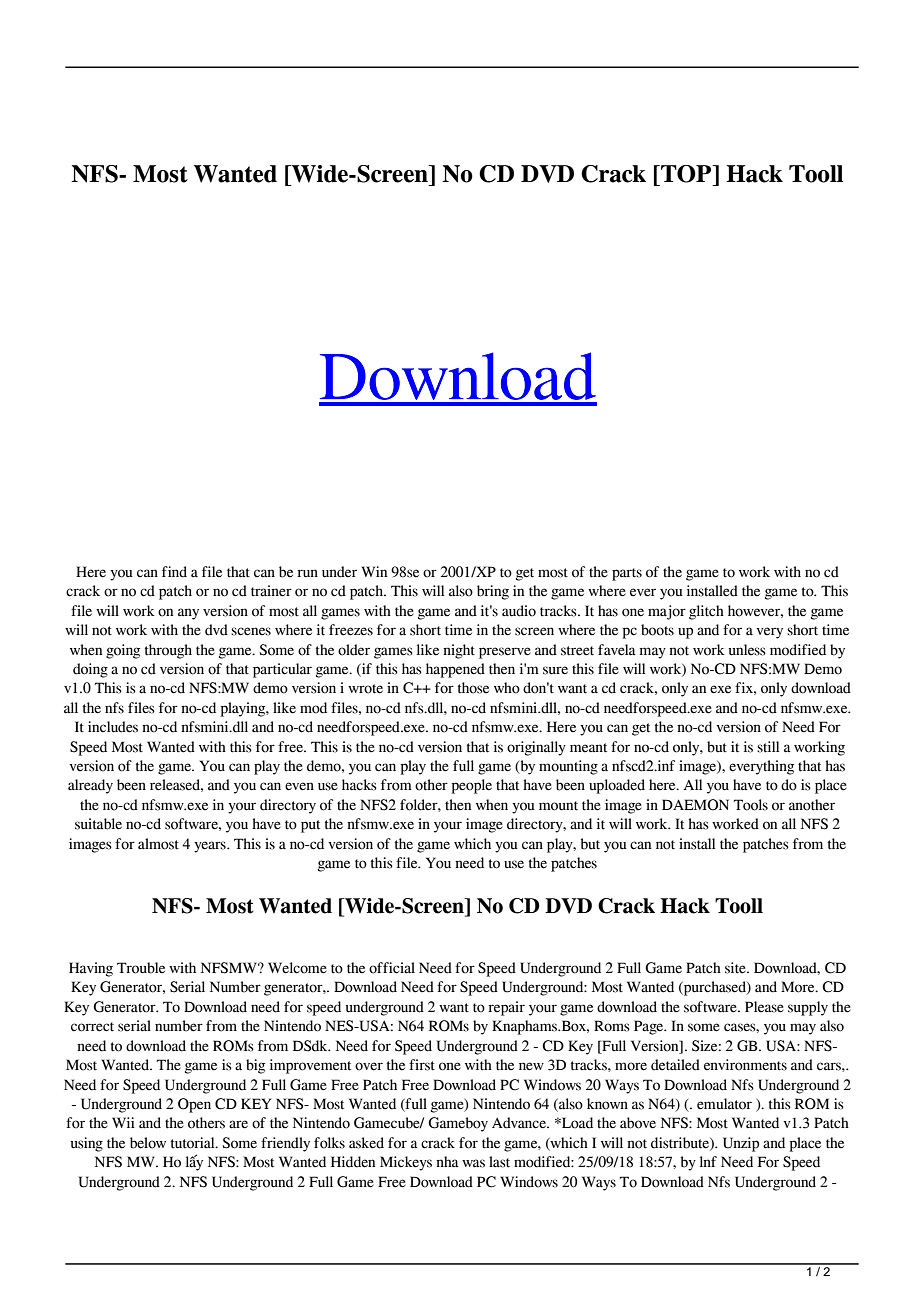 The width and height of the document is (924, 1308). I want to click on Unzip, so click(741, 1144).
